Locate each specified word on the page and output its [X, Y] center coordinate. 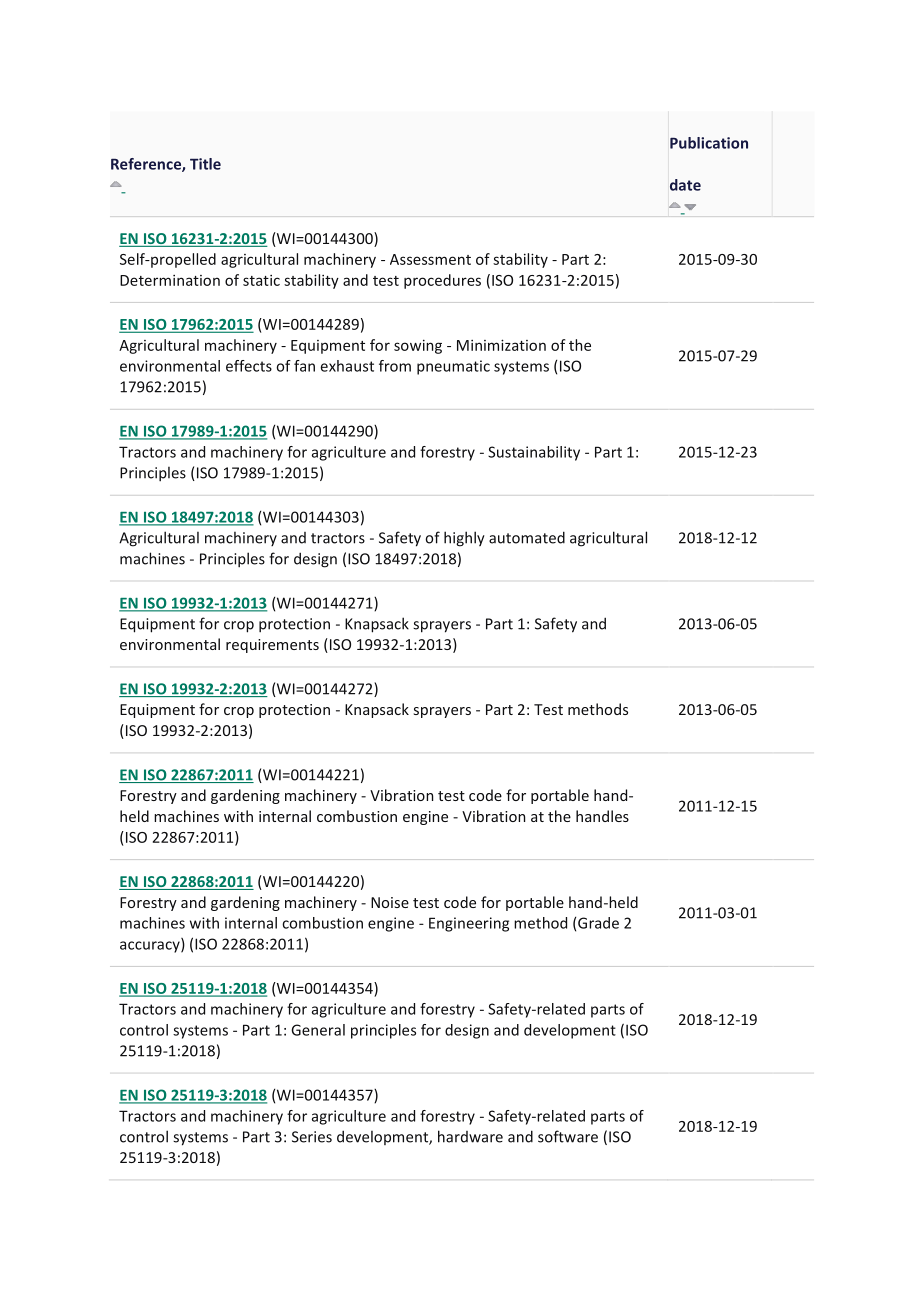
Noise [390, 902]
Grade [598, 923]
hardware [470, 1136]
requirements [272, 646]
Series [312, 1137]
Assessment [430, 259]
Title [205, 164]
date [685, 185]
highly [464, 539]
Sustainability [534, 453]
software [568, 1136]
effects [249, 366]
